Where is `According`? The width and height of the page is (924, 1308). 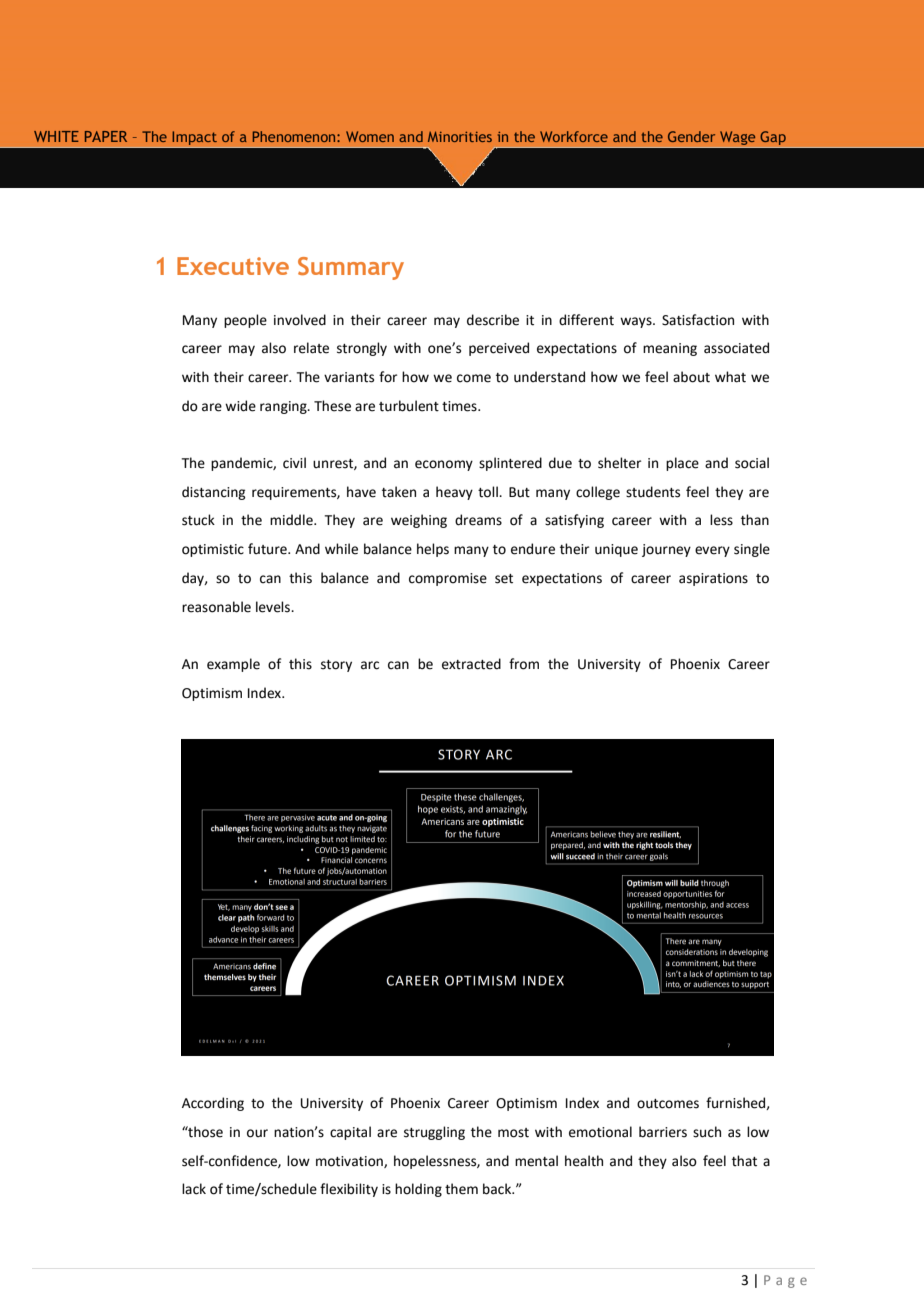 According is located at coordinates (213, 1104).
